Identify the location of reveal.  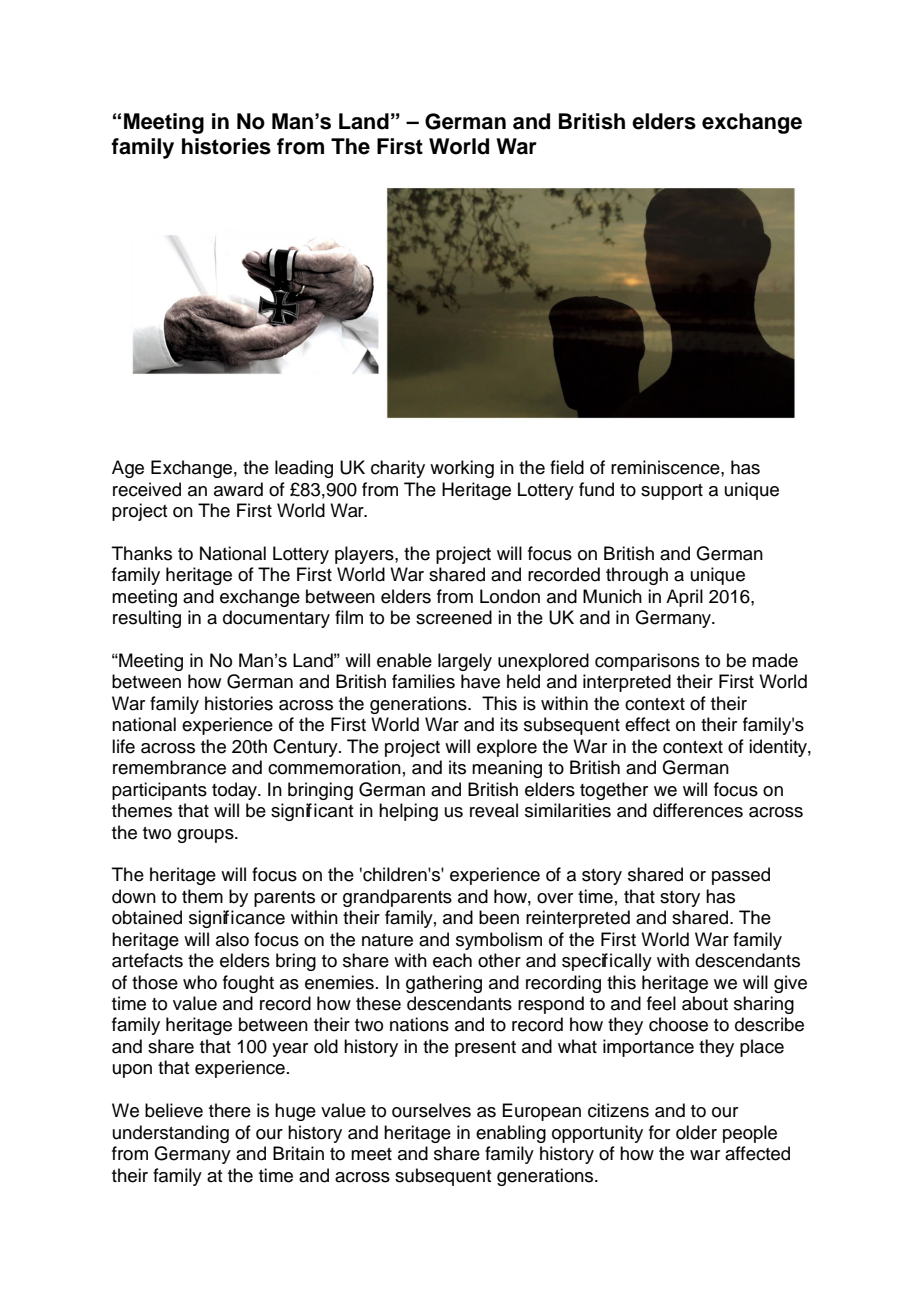
(494, 810).
